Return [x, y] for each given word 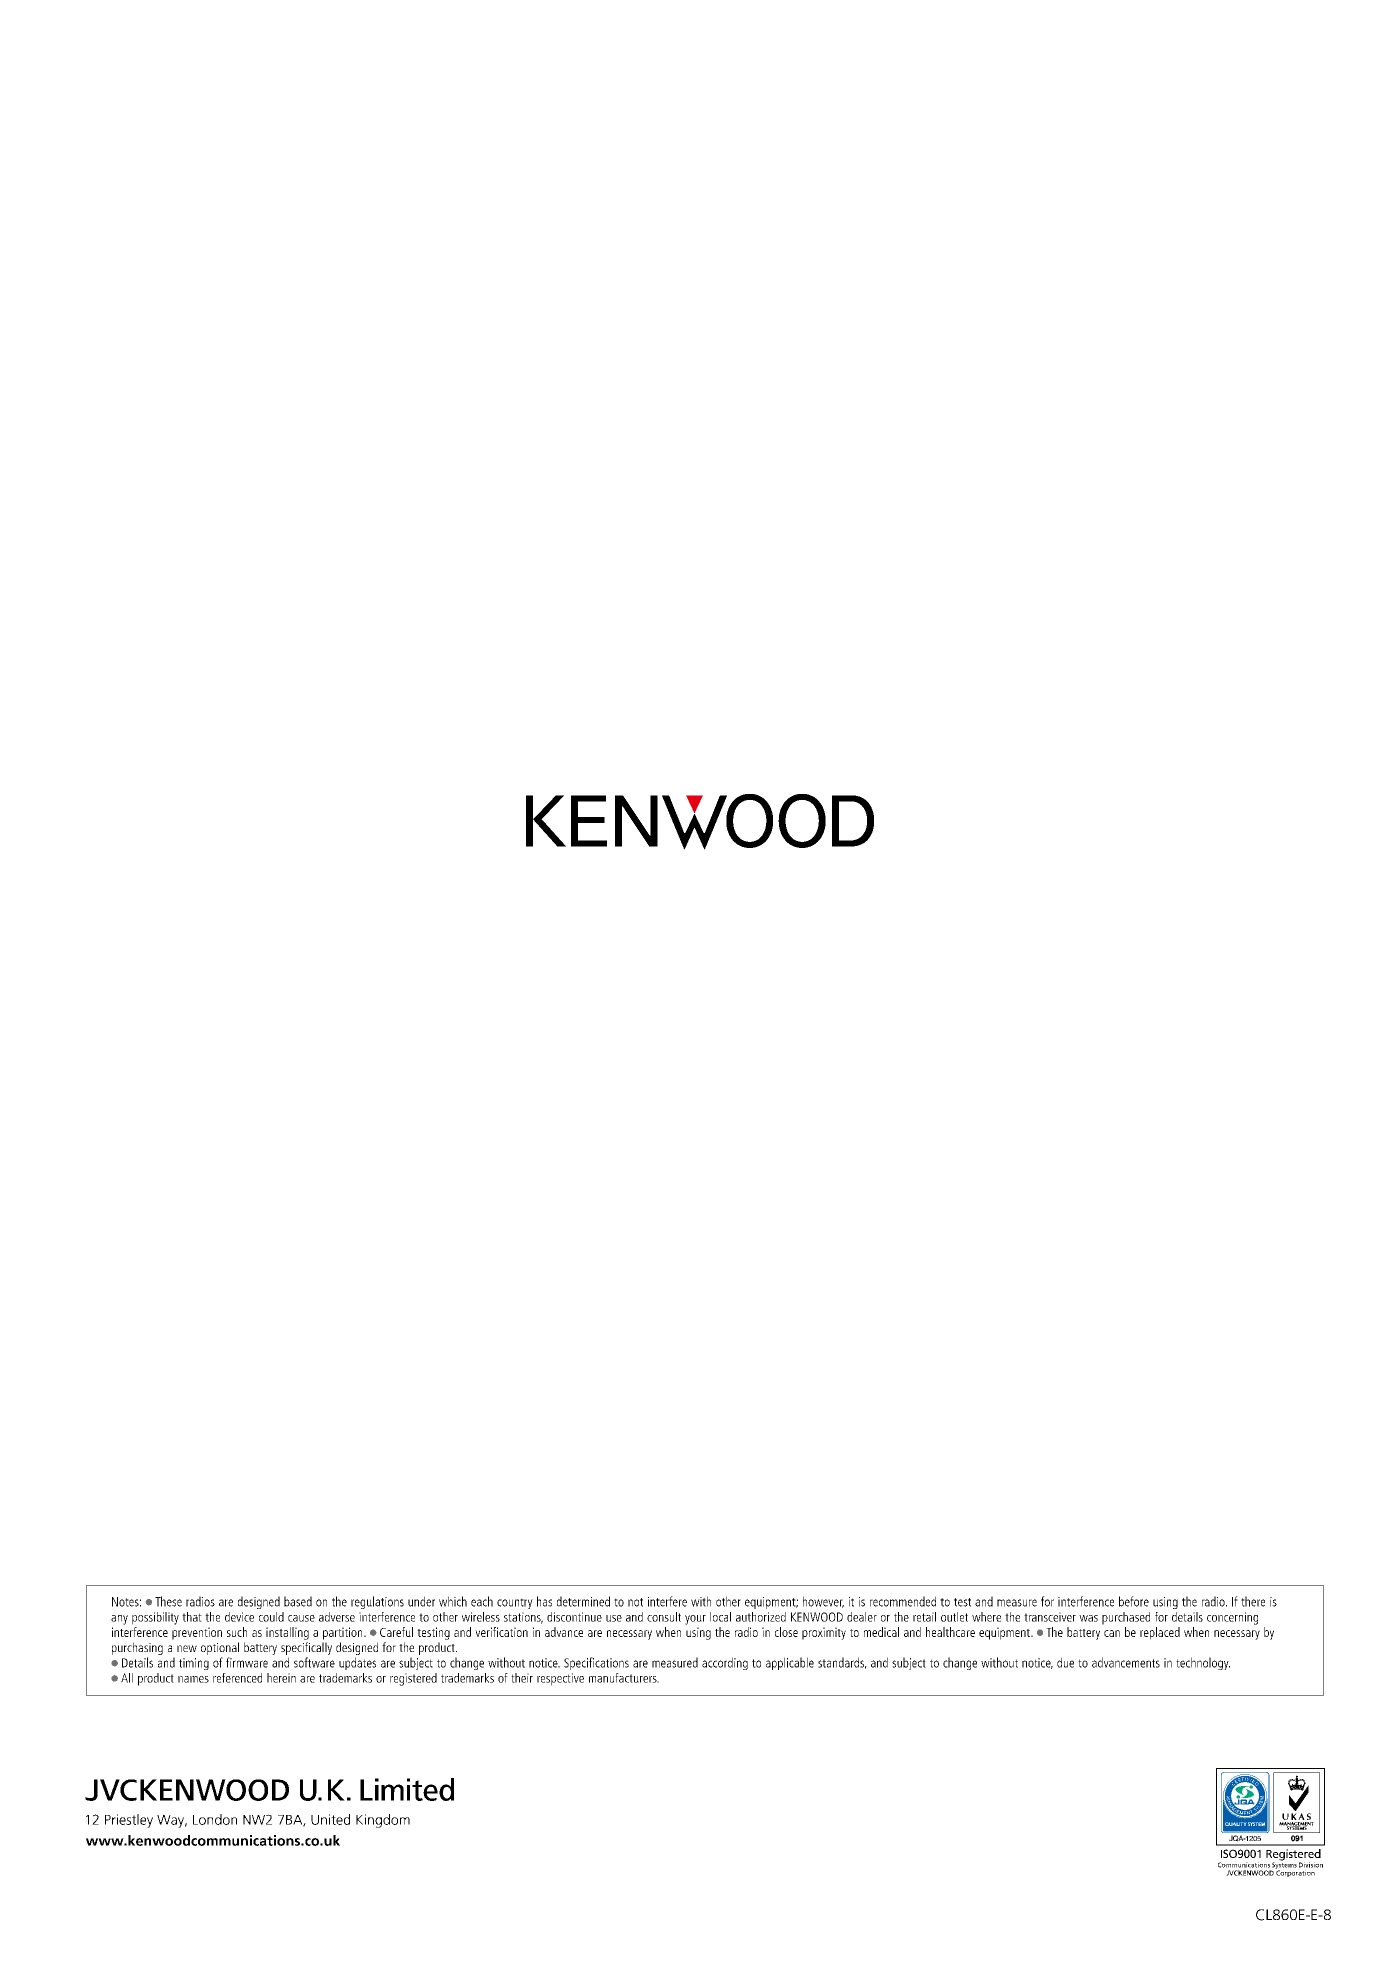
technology [1203, 1663]
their [522, 1678]
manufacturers [624, 1678]
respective [560, 1679]
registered [413, 1679]
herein [281, 1678]
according [725, 1663]
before [1134, 1601]
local [720, 1617]
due [1065, 1662]
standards [842, 1663]
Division [1311, 1865]
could [271, 1617]
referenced [237, 1678]
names [193, 1679]
